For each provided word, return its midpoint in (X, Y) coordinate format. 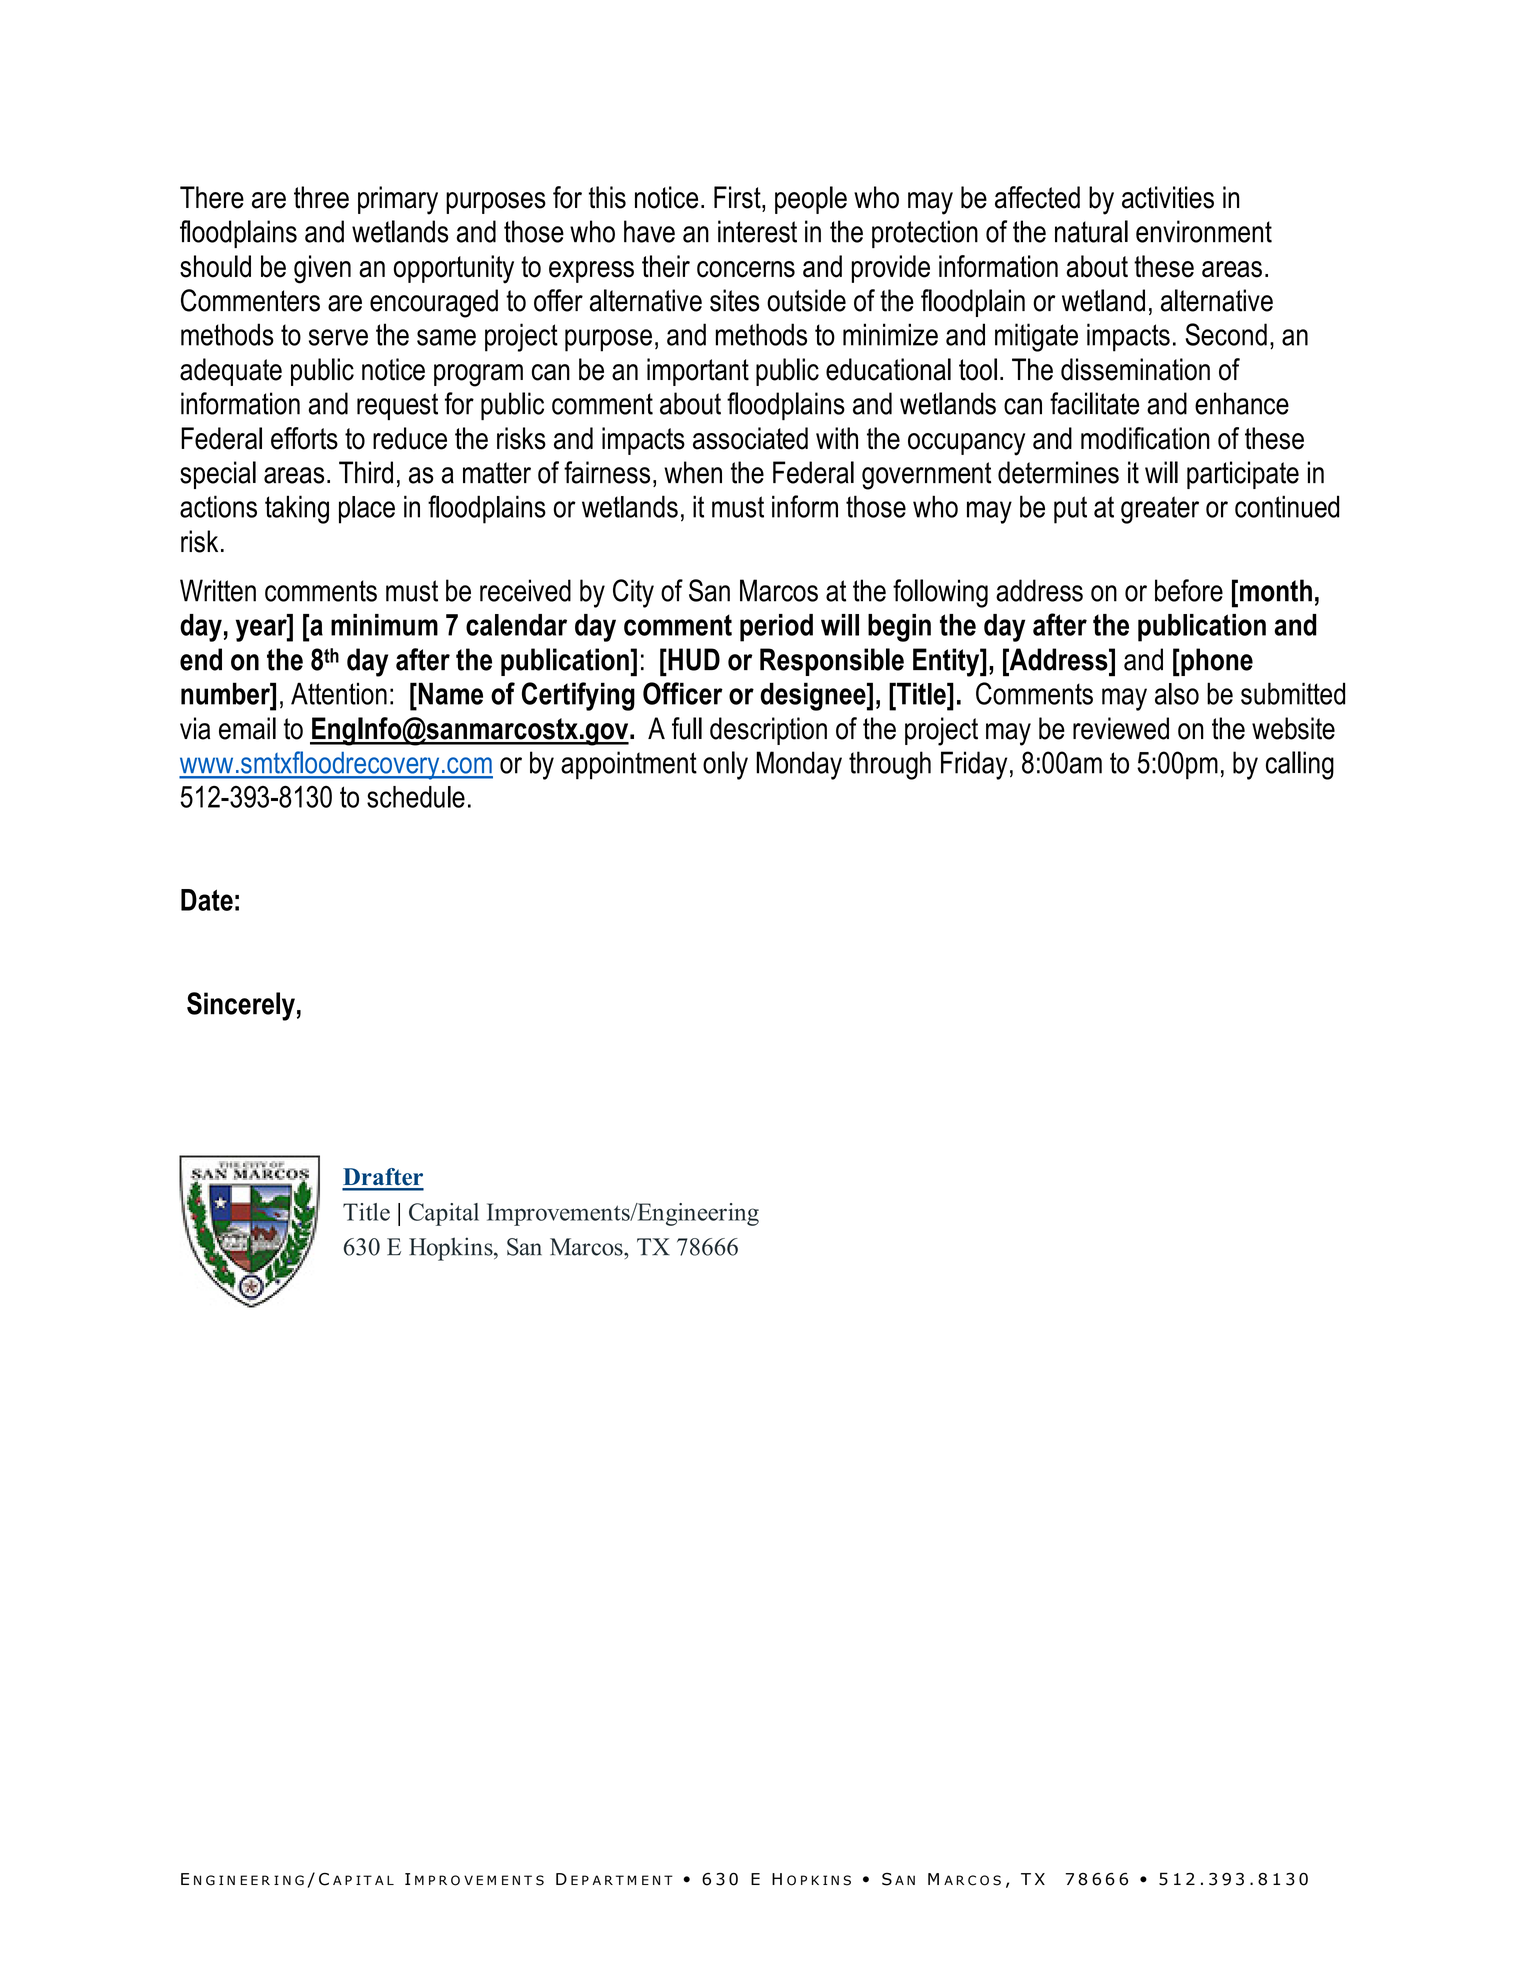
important (698, 372)
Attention (339, 693)
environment (1204, 231)
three (321, 197)
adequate (231, 372)
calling (1300, 765)
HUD (693, 659)
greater (1160, 510)
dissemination (1135, 369)
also (1177, 694)
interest (757, 231)
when (693, 472)
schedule (416, 797)
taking (297, 509)
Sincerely (241, 1006)
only (725, 765)
